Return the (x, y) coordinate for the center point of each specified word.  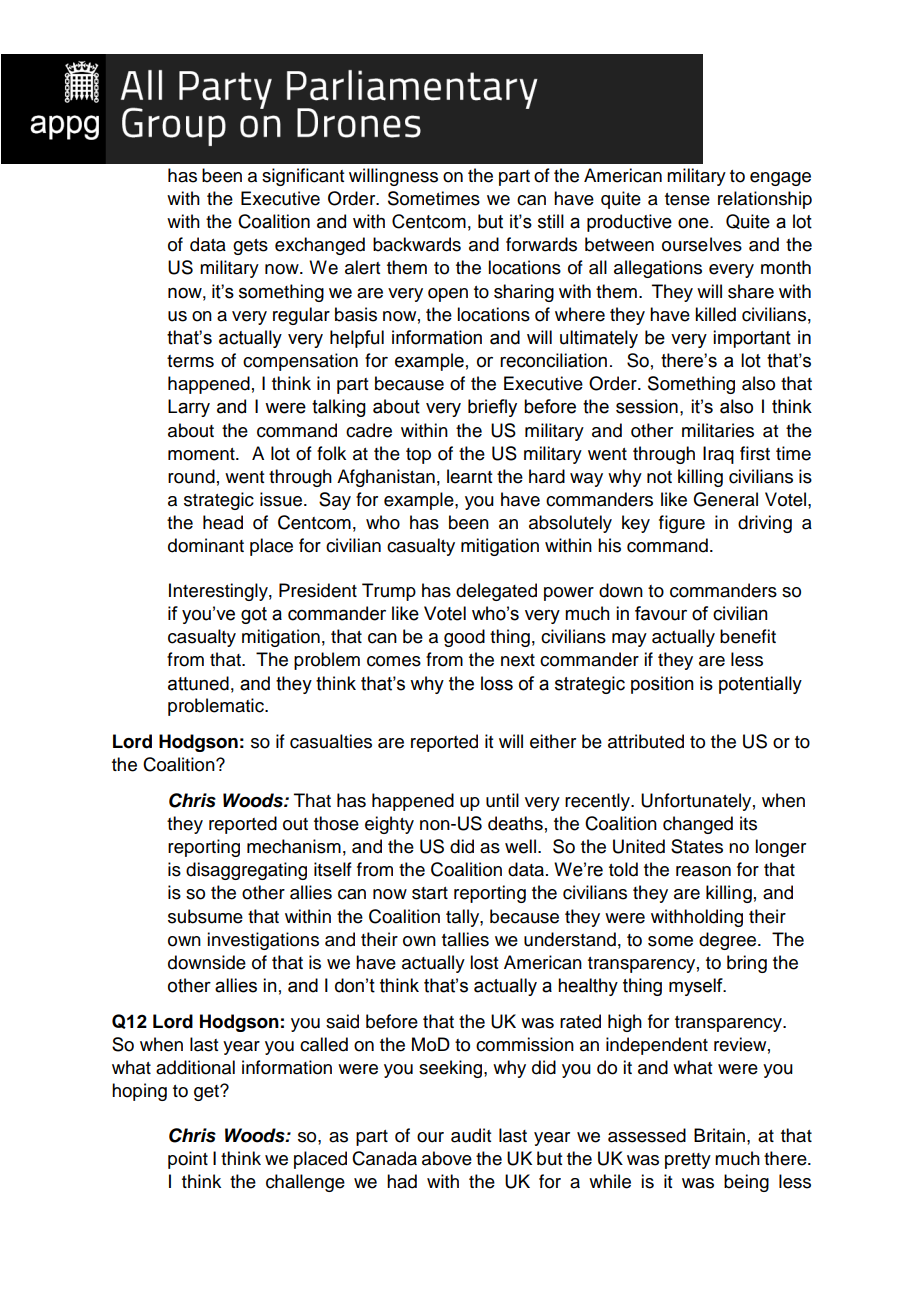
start (430, 893)
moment (202, 454)
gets (250, 247)
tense (687, 199)
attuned (198, 683)
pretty (688, 1161)
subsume (205, 916)
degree (729, 941)
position (662, 685)
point (188, 1160)
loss (497, 683)
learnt (469, 476)
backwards (417, 244)
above (447, 1158)
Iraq (718, 455)
